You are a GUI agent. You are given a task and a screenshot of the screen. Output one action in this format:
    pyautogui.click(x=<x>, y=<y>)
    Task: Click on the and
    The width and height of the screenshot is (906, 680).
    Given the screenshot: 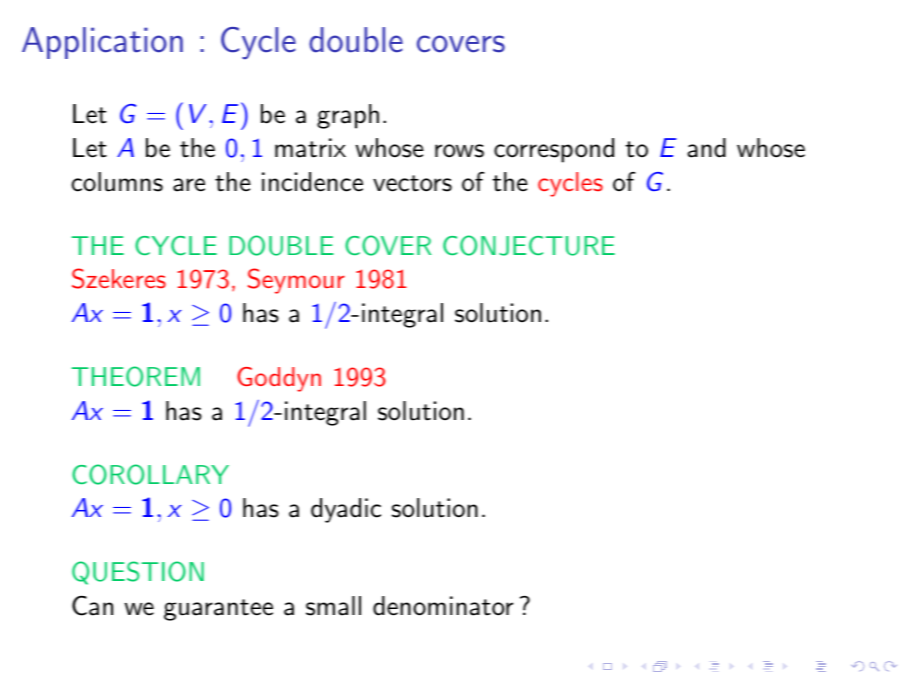 What is the action you would take?
    pyautogui.click(x=706, y=148)
